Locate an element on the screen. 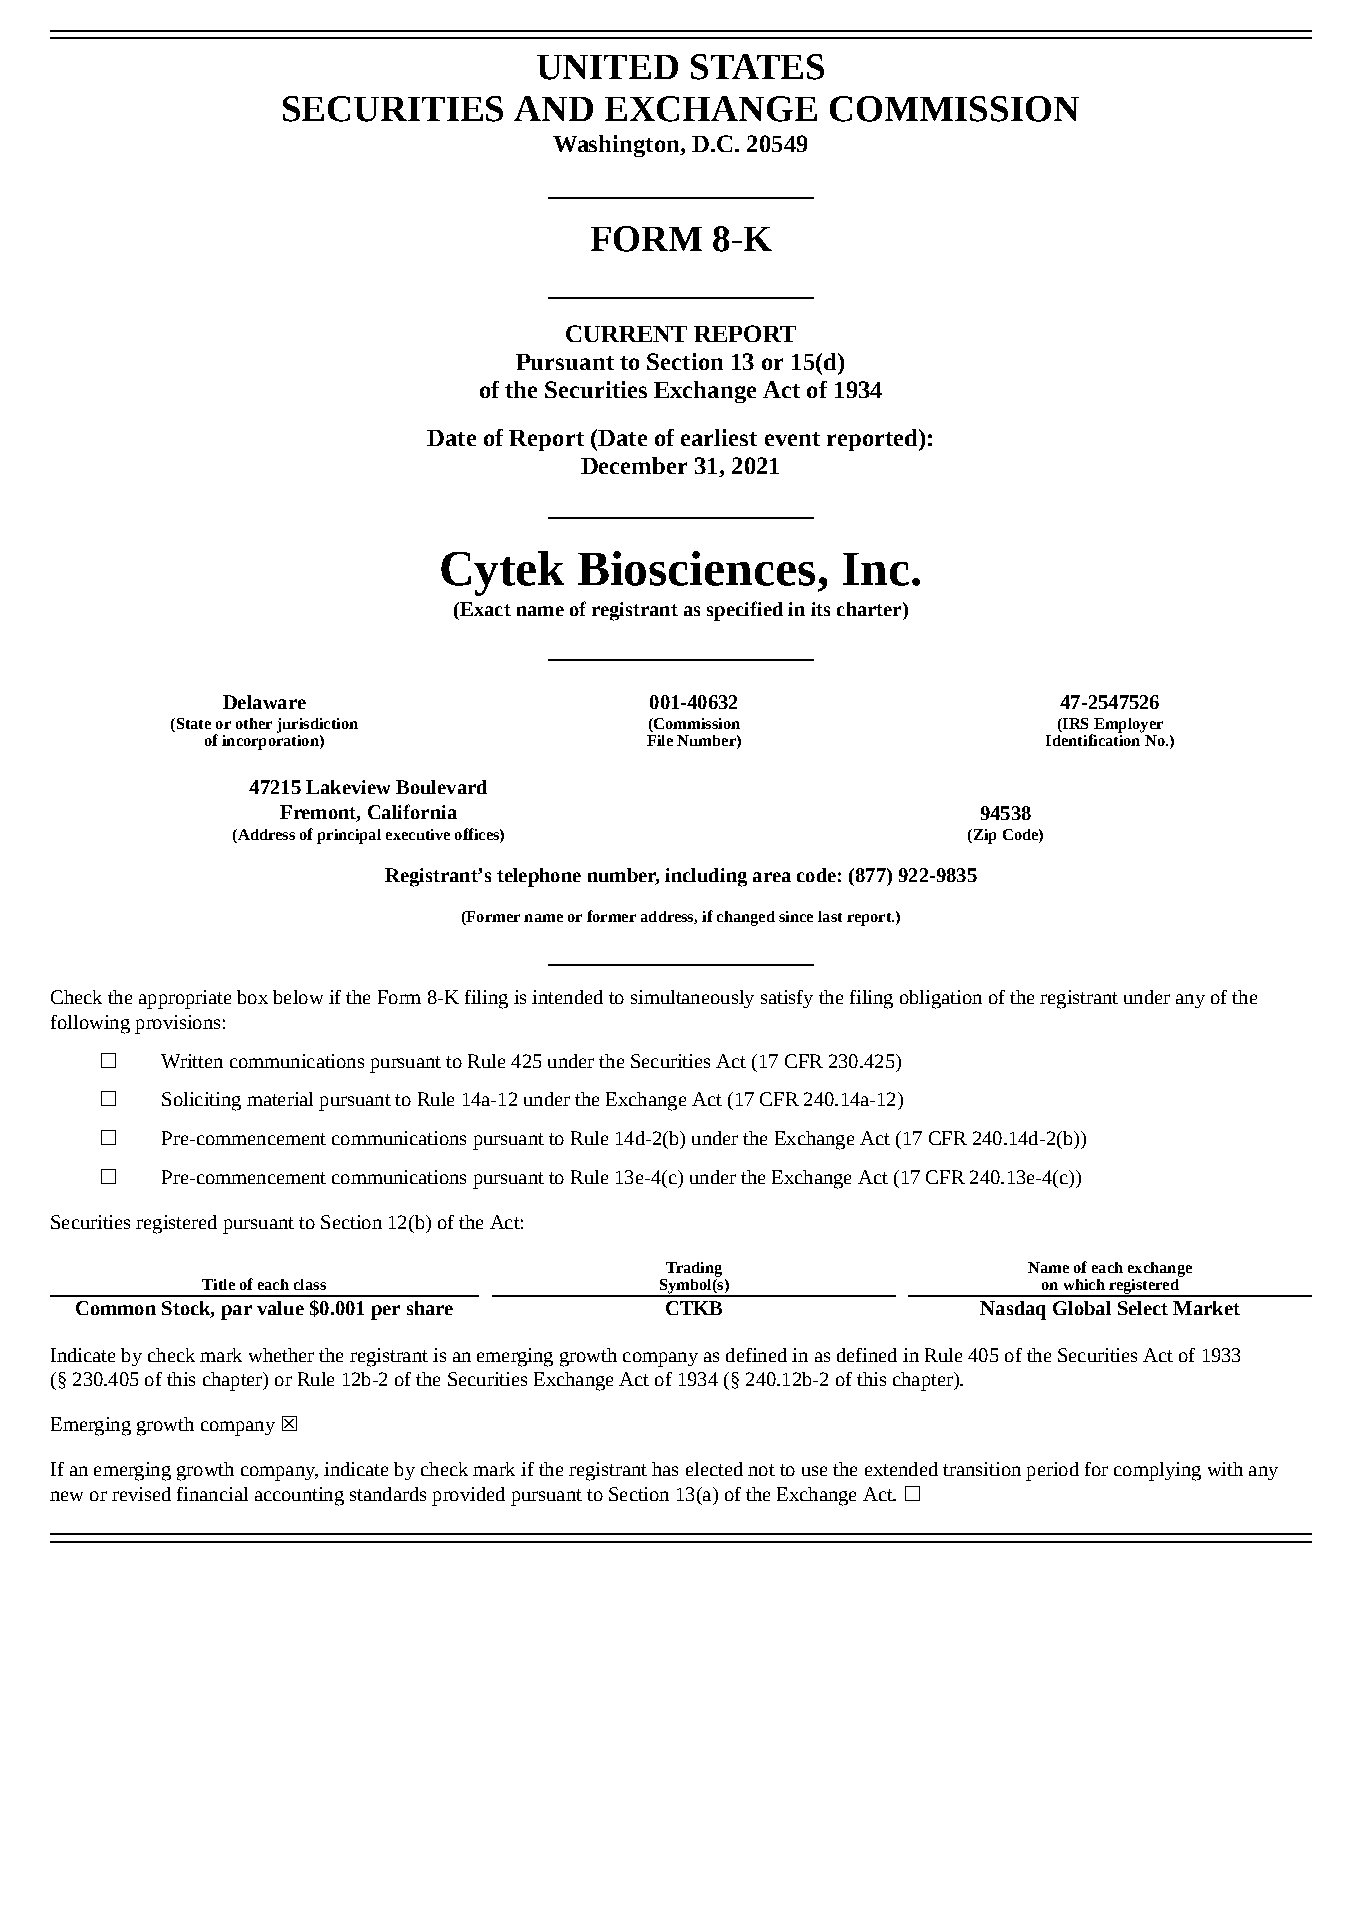 The image size is (1363, 1929). CURRENT is located at coordinates (626, 333).
